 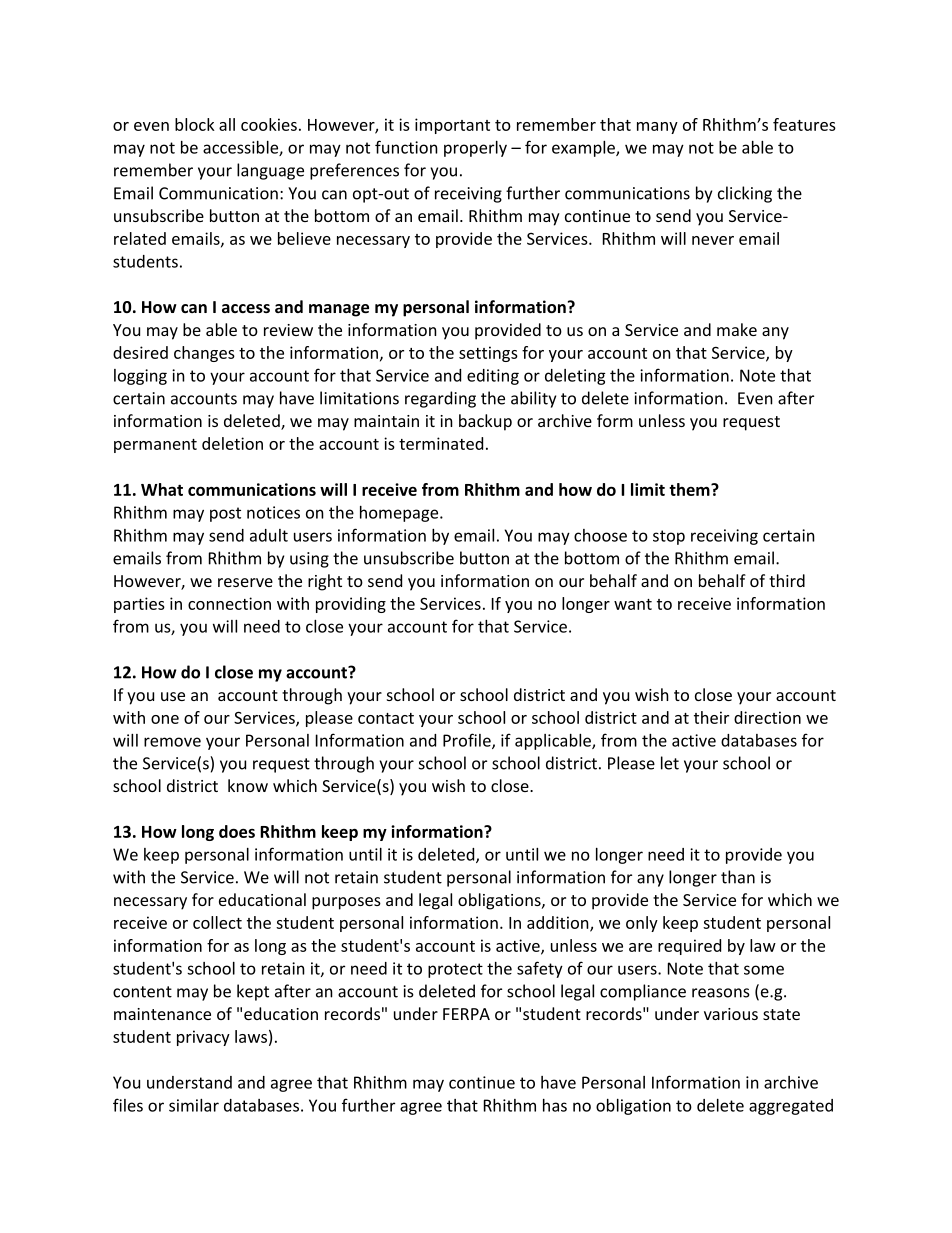 I want to click on properly, so click(x=475, y=149).
